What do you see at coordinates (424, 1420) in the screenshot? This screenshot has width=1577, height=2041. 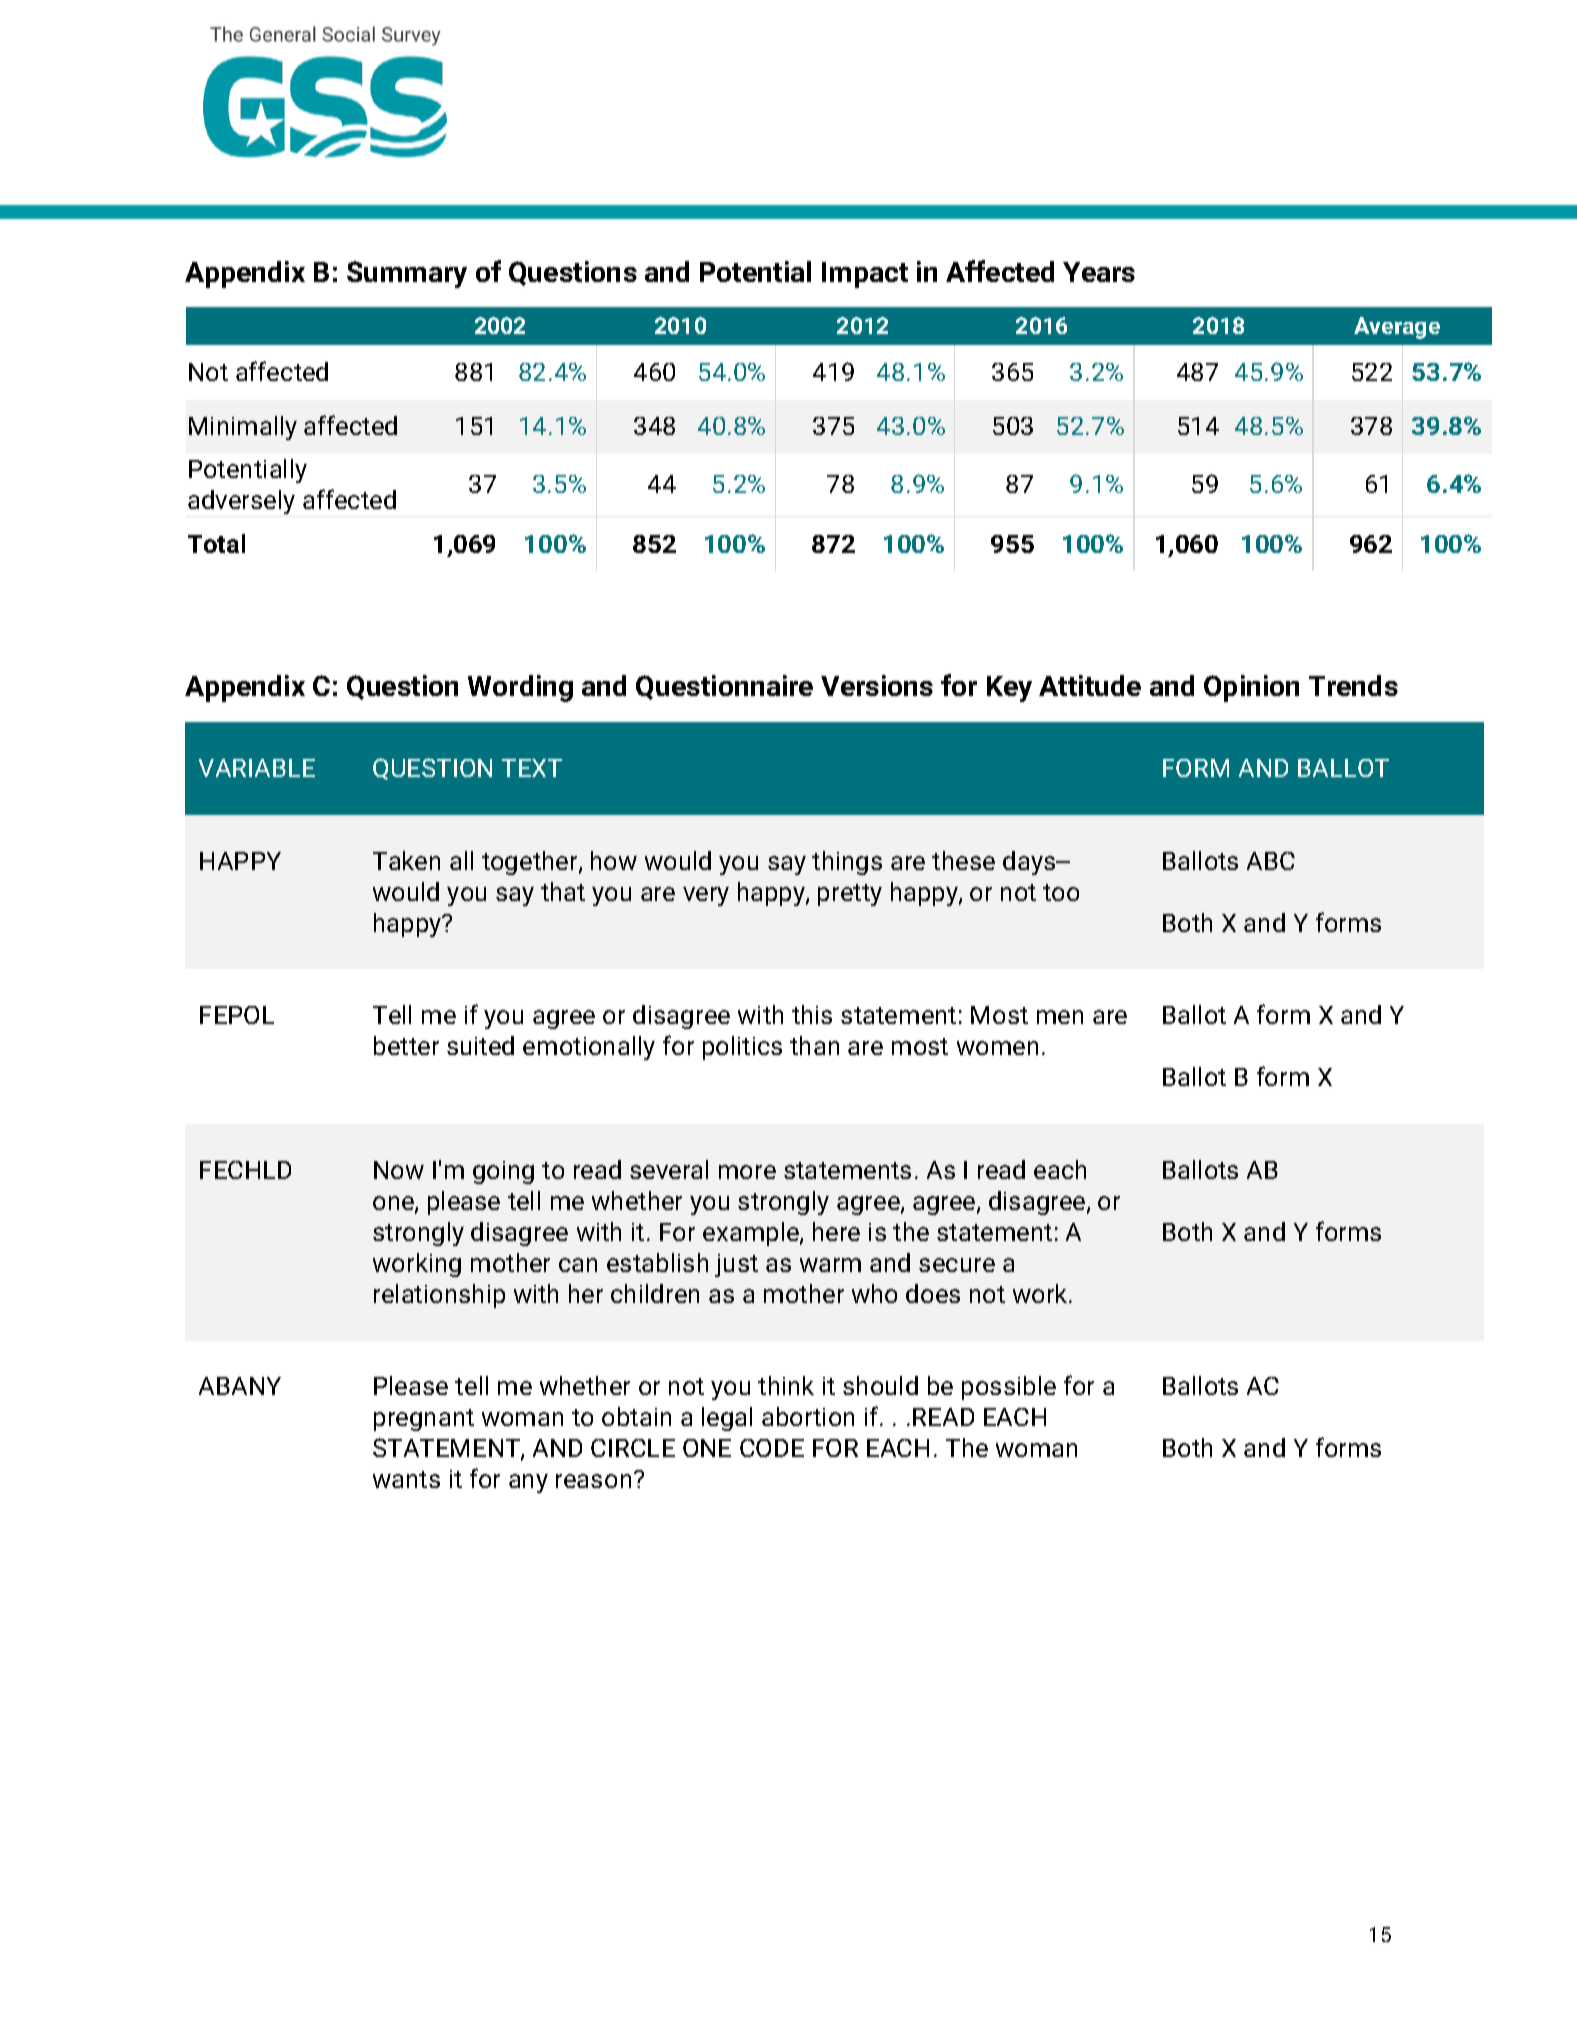 I see `pregnant` at bounding box center [424, 1420].
